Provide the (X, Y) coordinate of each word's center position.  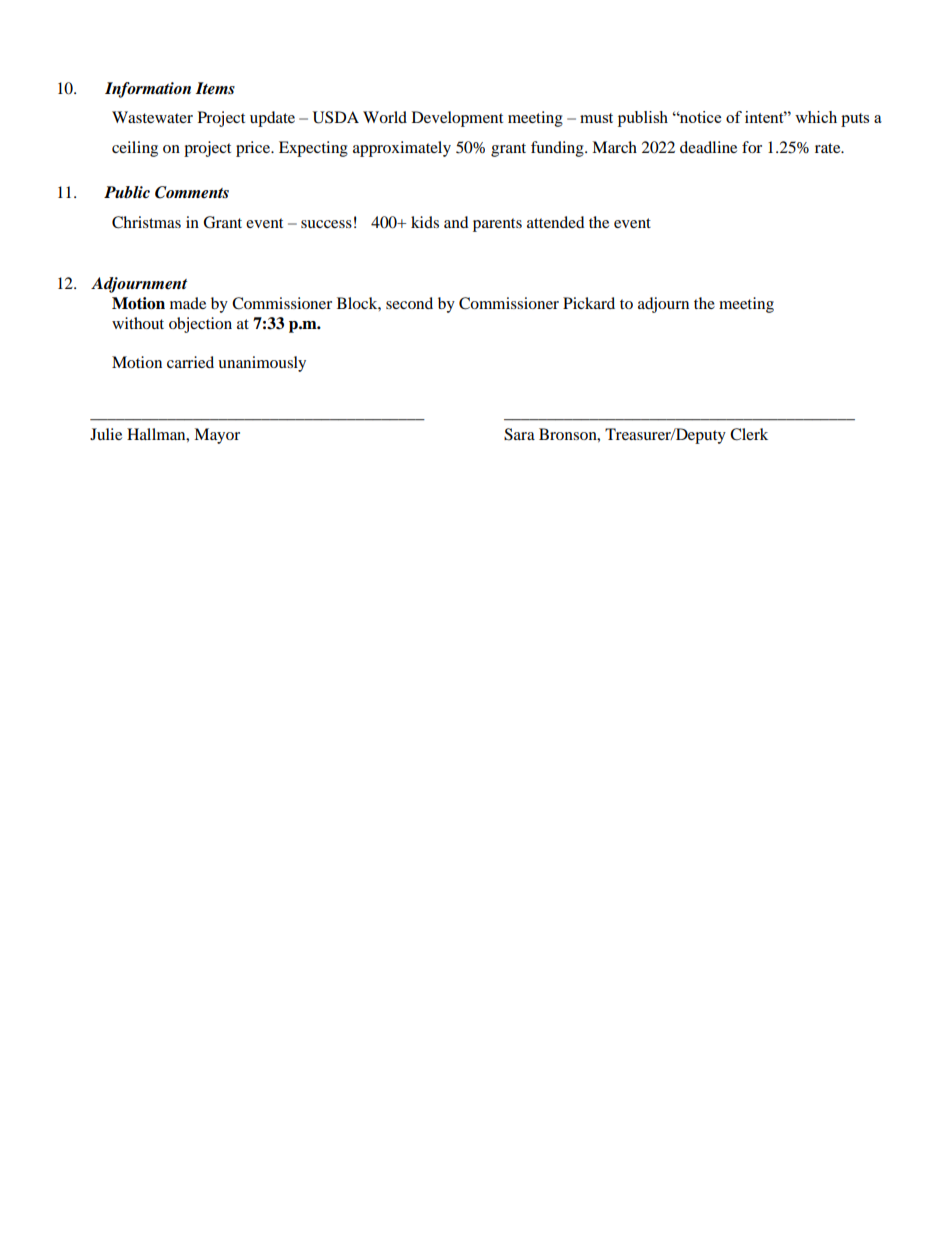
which (816, 117)
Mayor (217, 436)
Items (215, 88)
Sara (519, 434)
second (409, 303)
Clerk (749, 434)
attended (556, 222)
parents (497, 225)
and (456, 222)
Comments (192, 192)
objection (200, 325)
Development (457, 119)
